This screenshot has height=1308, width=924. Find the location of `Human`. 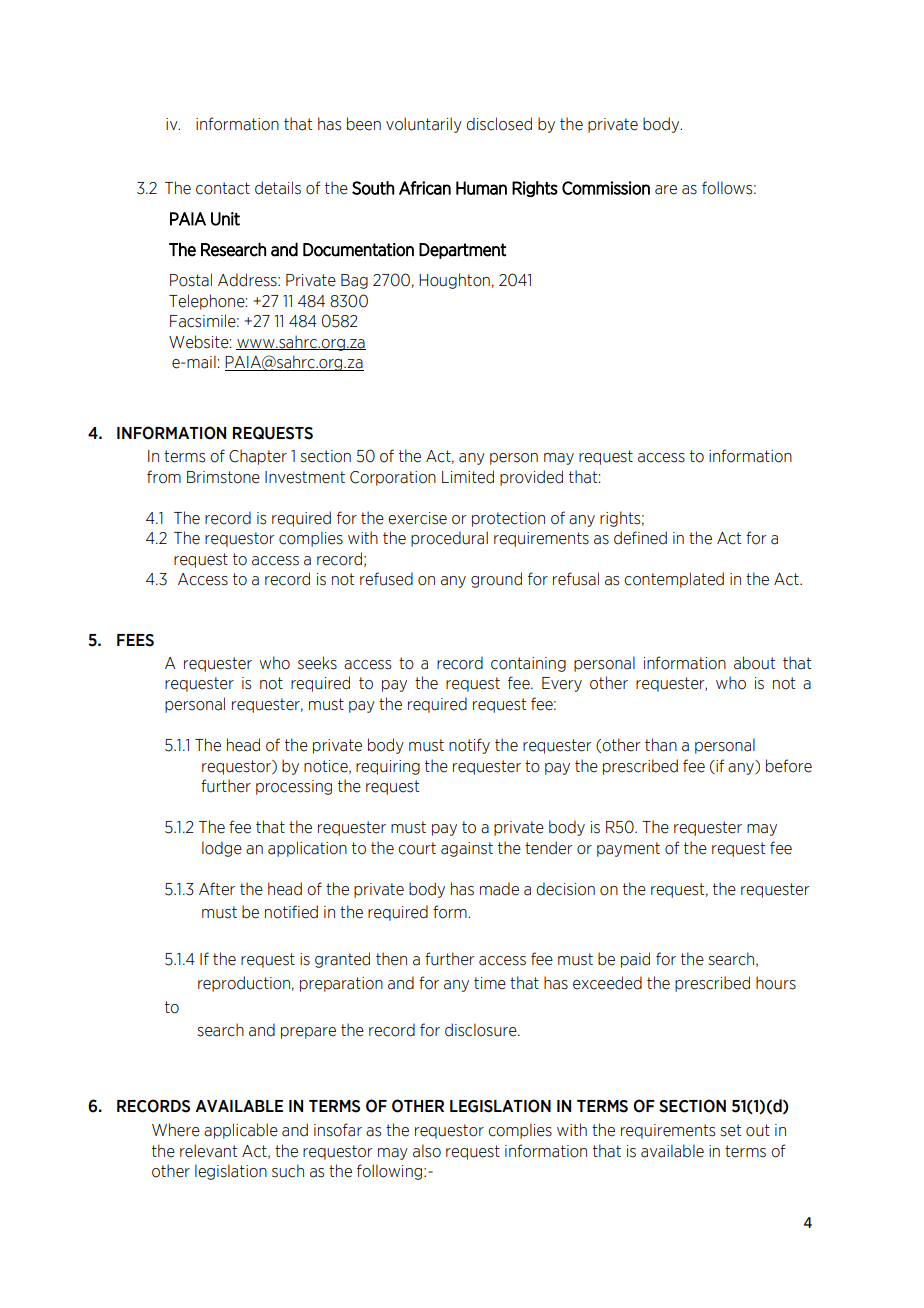

Human is located at coordinates (481, 188).
